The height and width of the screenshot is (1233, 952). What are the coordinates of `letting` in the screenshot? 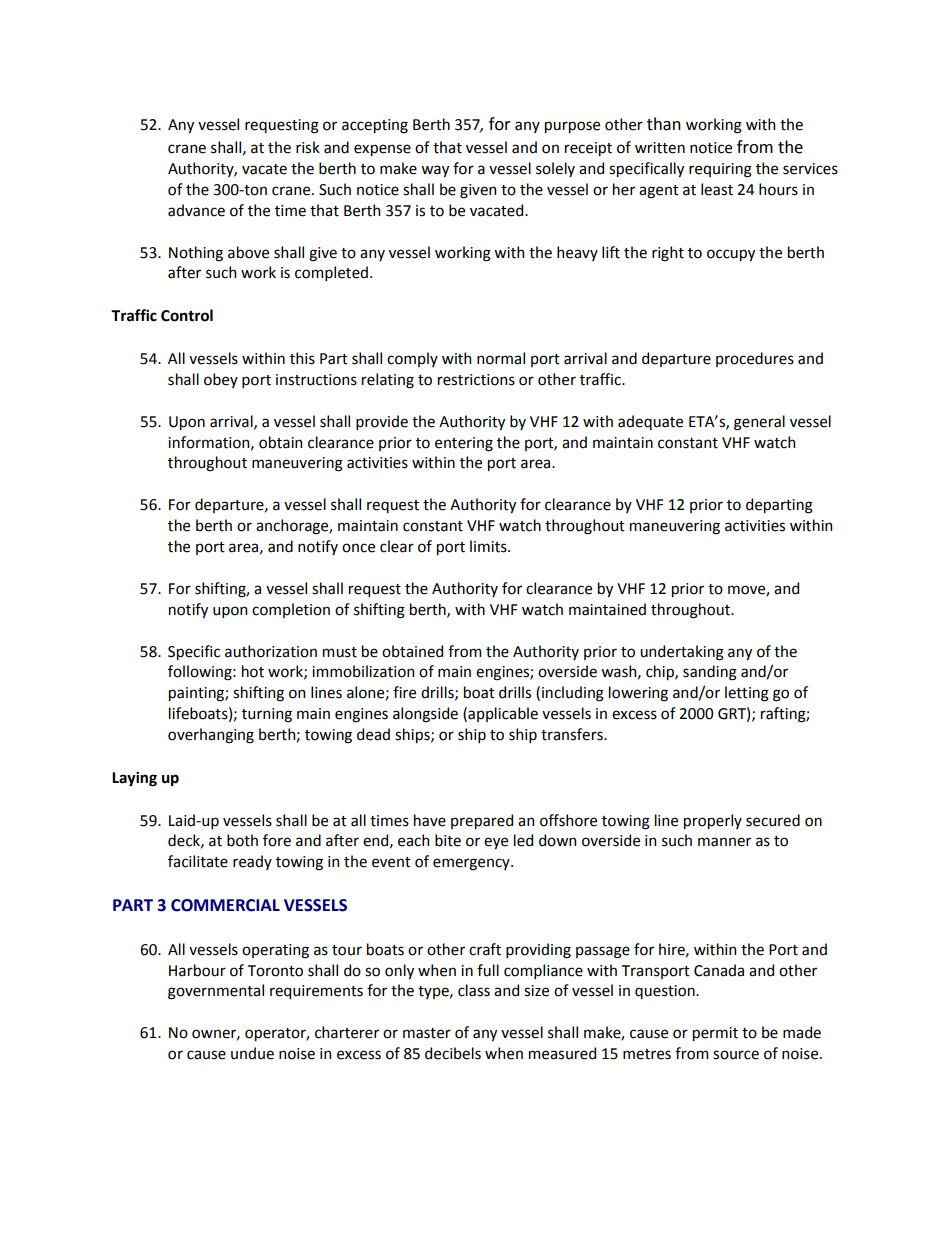 It's located at (747, 694).
